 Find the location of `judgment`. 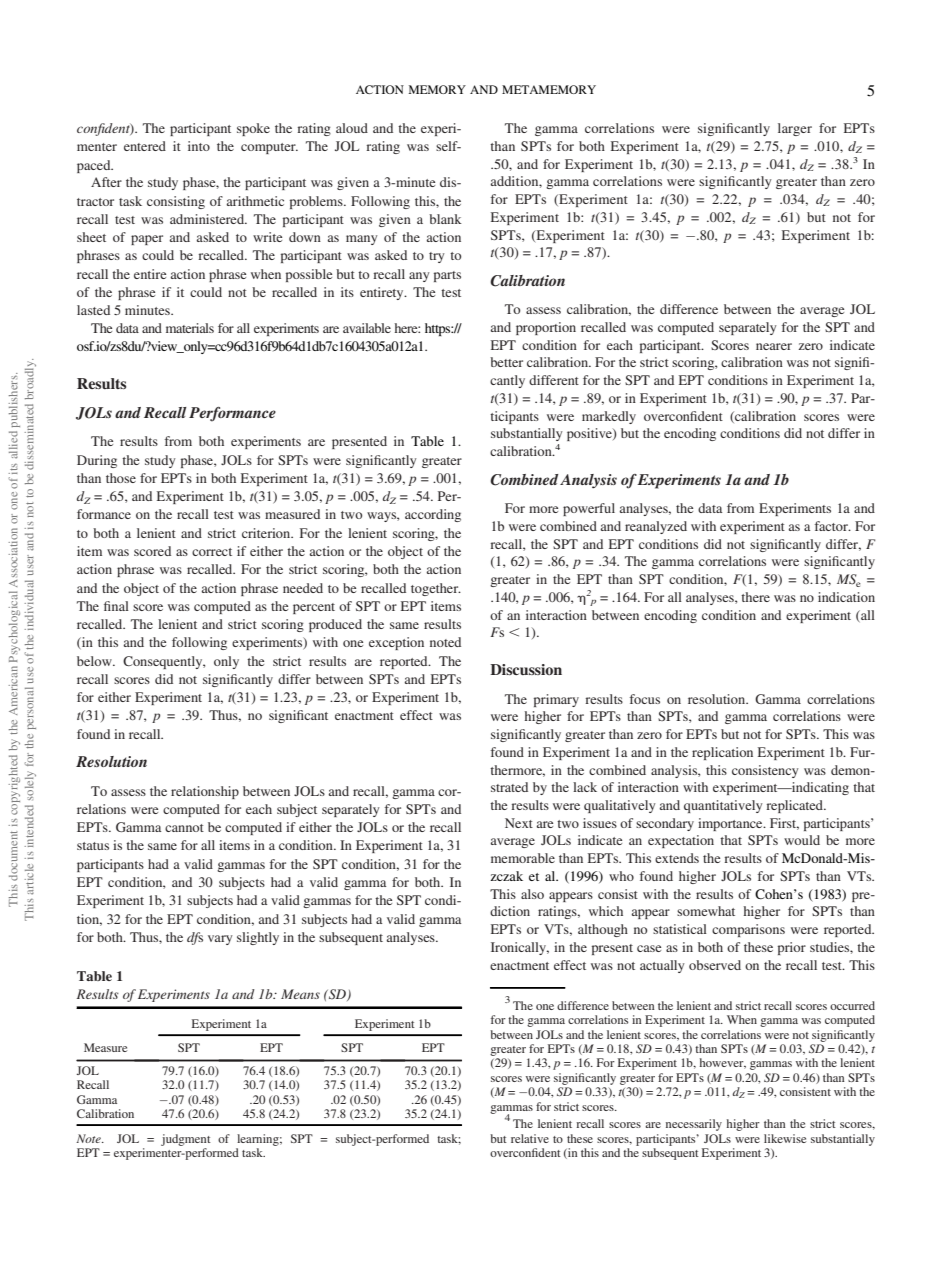

judgment is located at coordinates (186, 1140).
